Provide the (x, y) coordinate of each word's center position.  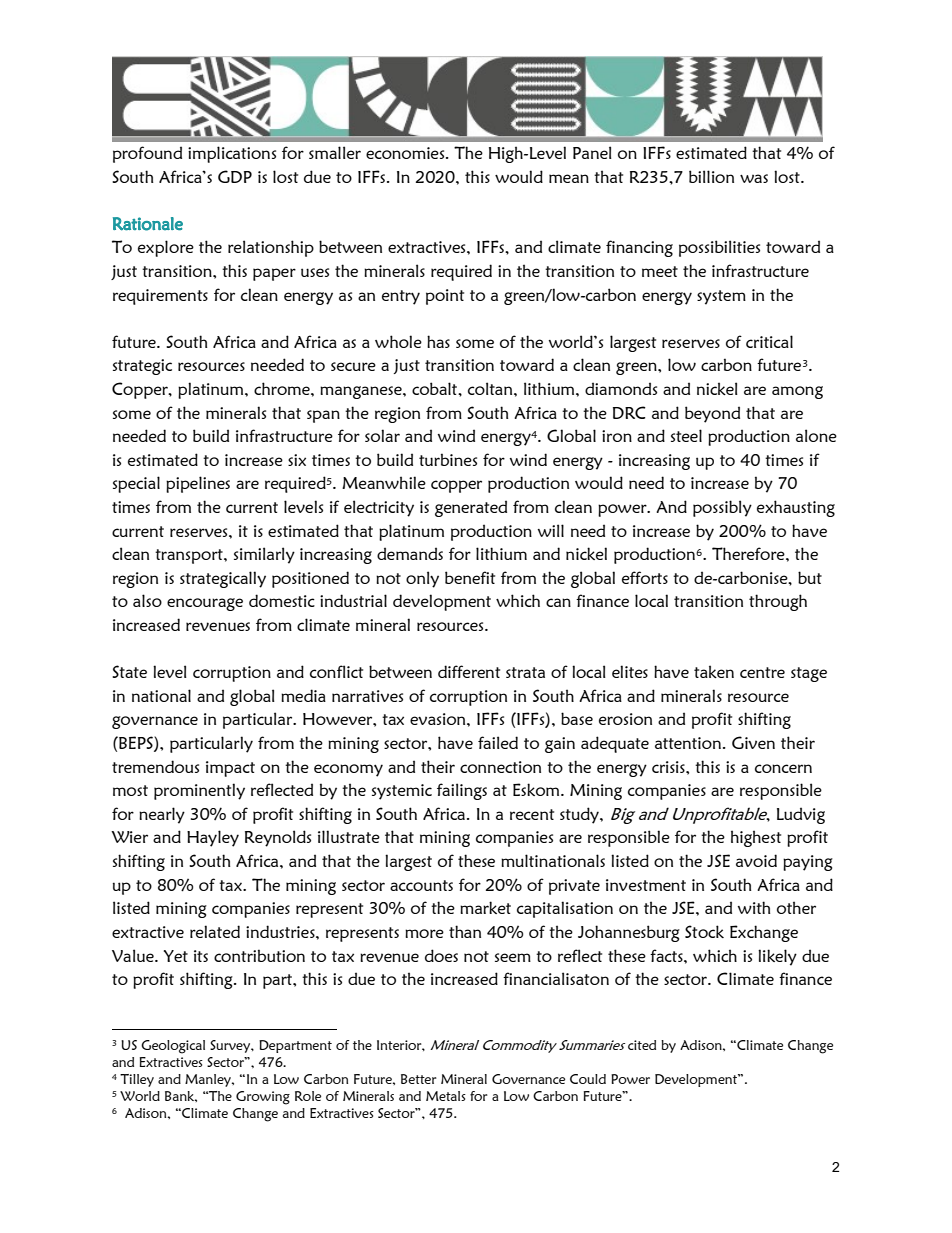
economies (406, 153)
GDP (235, 176)
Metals (446, 1096)
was (754, 178)
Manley (209, 1080)
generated (471, 508)
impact (230, 769)
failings (462, 791)
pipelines (198, 484)
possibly (722, 508)
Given (753, 742)
